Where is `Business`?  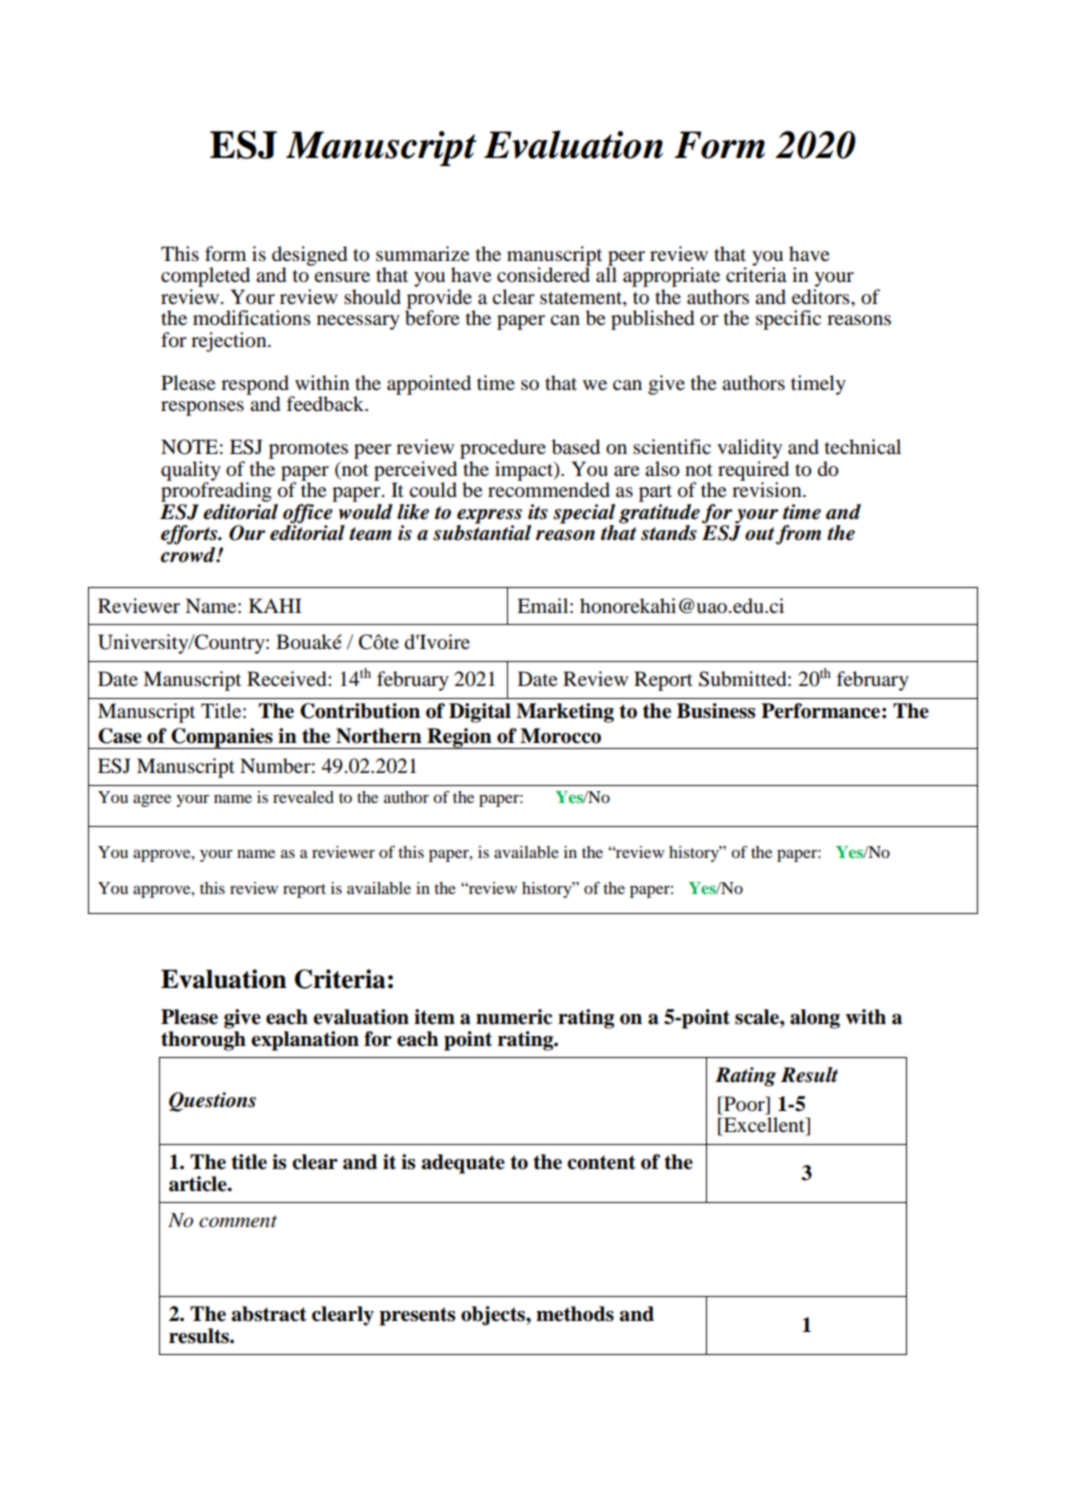 Business is located at coordinates (716, 711).
